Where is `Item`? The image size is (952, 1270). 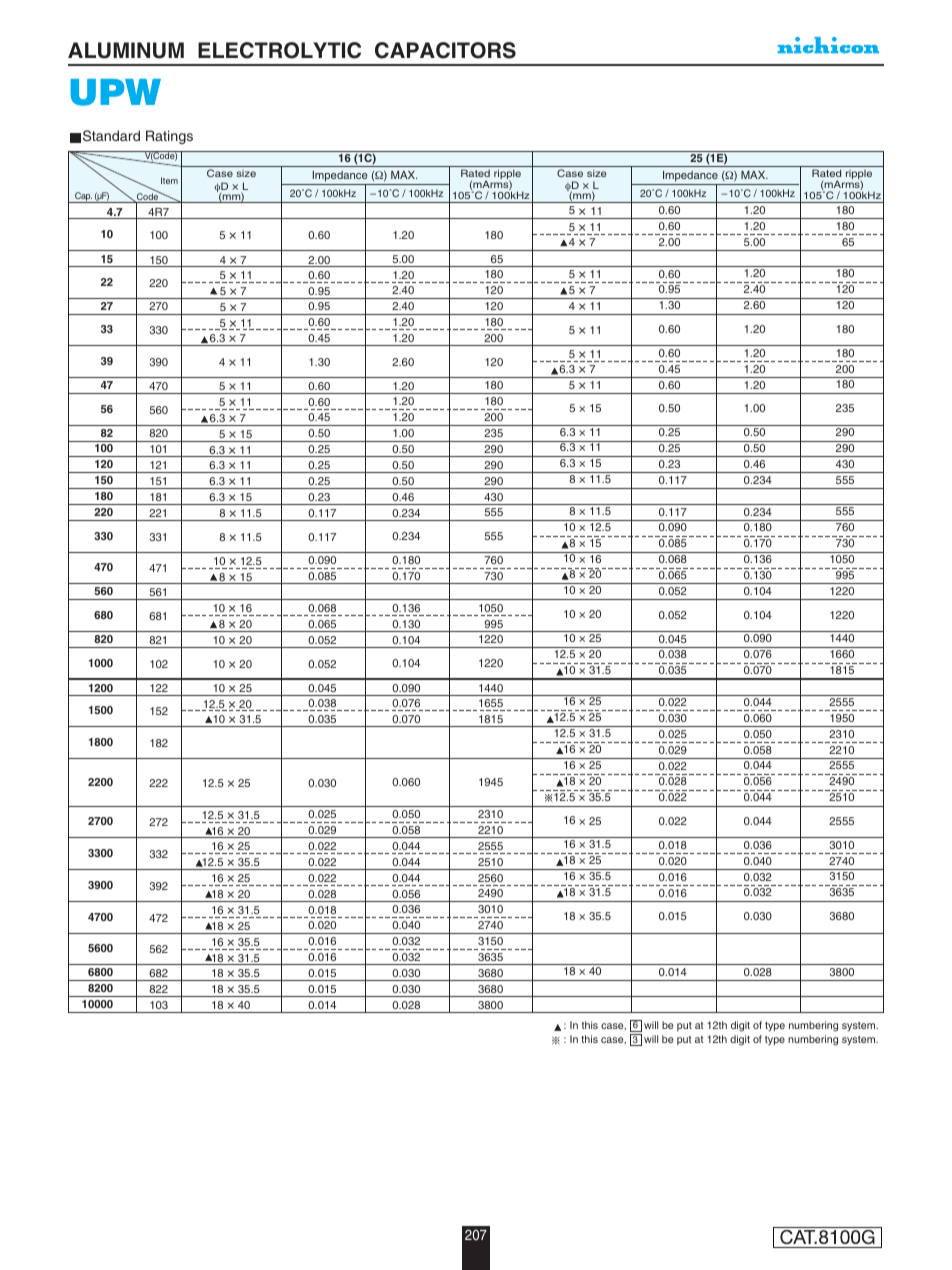
Item is located at coordinates (169, 180).
